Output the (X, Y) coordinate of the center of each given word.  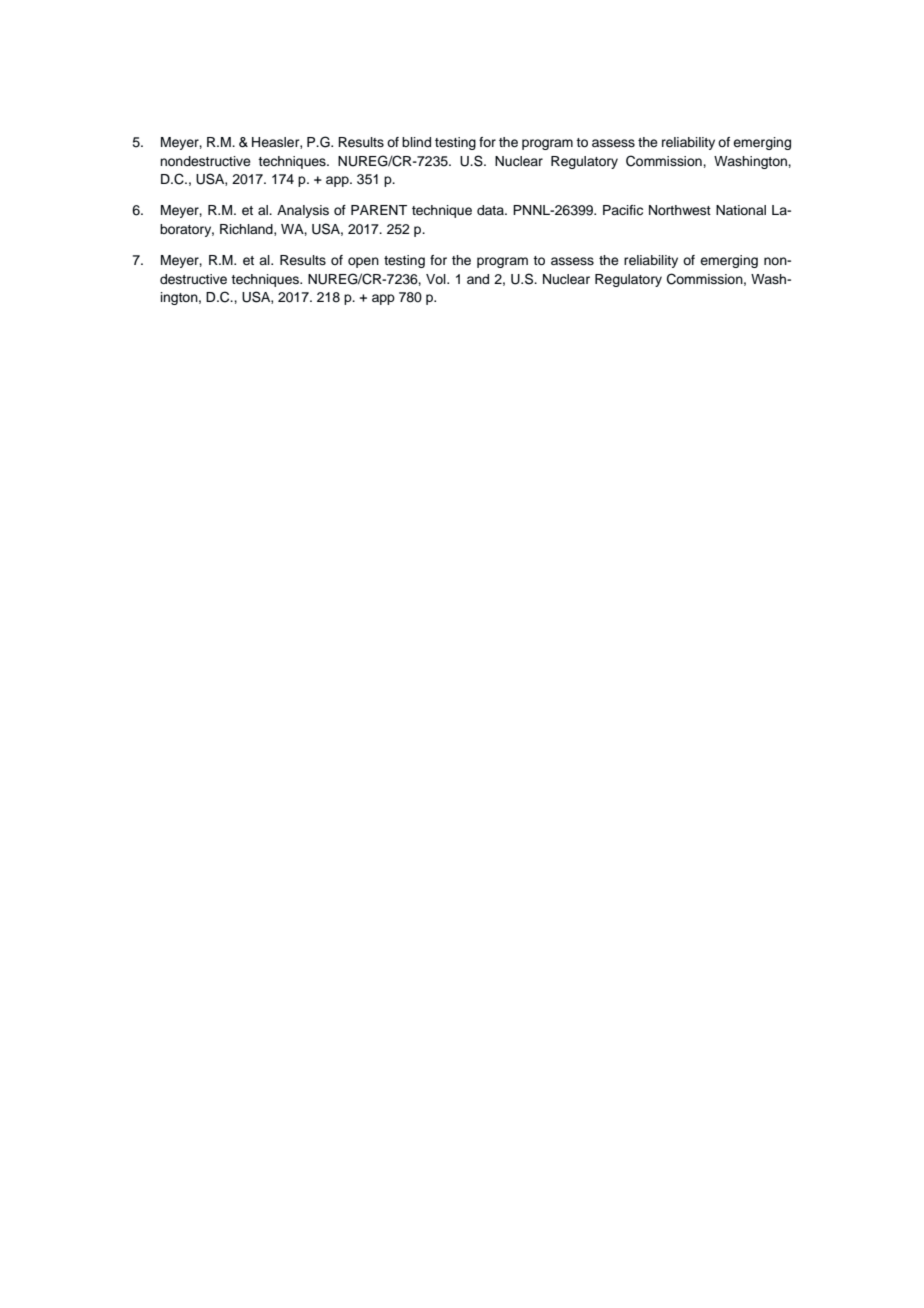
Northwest (680, 210)
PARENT (379, 210)
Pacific (623, 210)
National (741, 210)
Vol (437, 279)
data (491, 210)
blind (416, 142)
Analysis (303, 211)
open (363, 262)
